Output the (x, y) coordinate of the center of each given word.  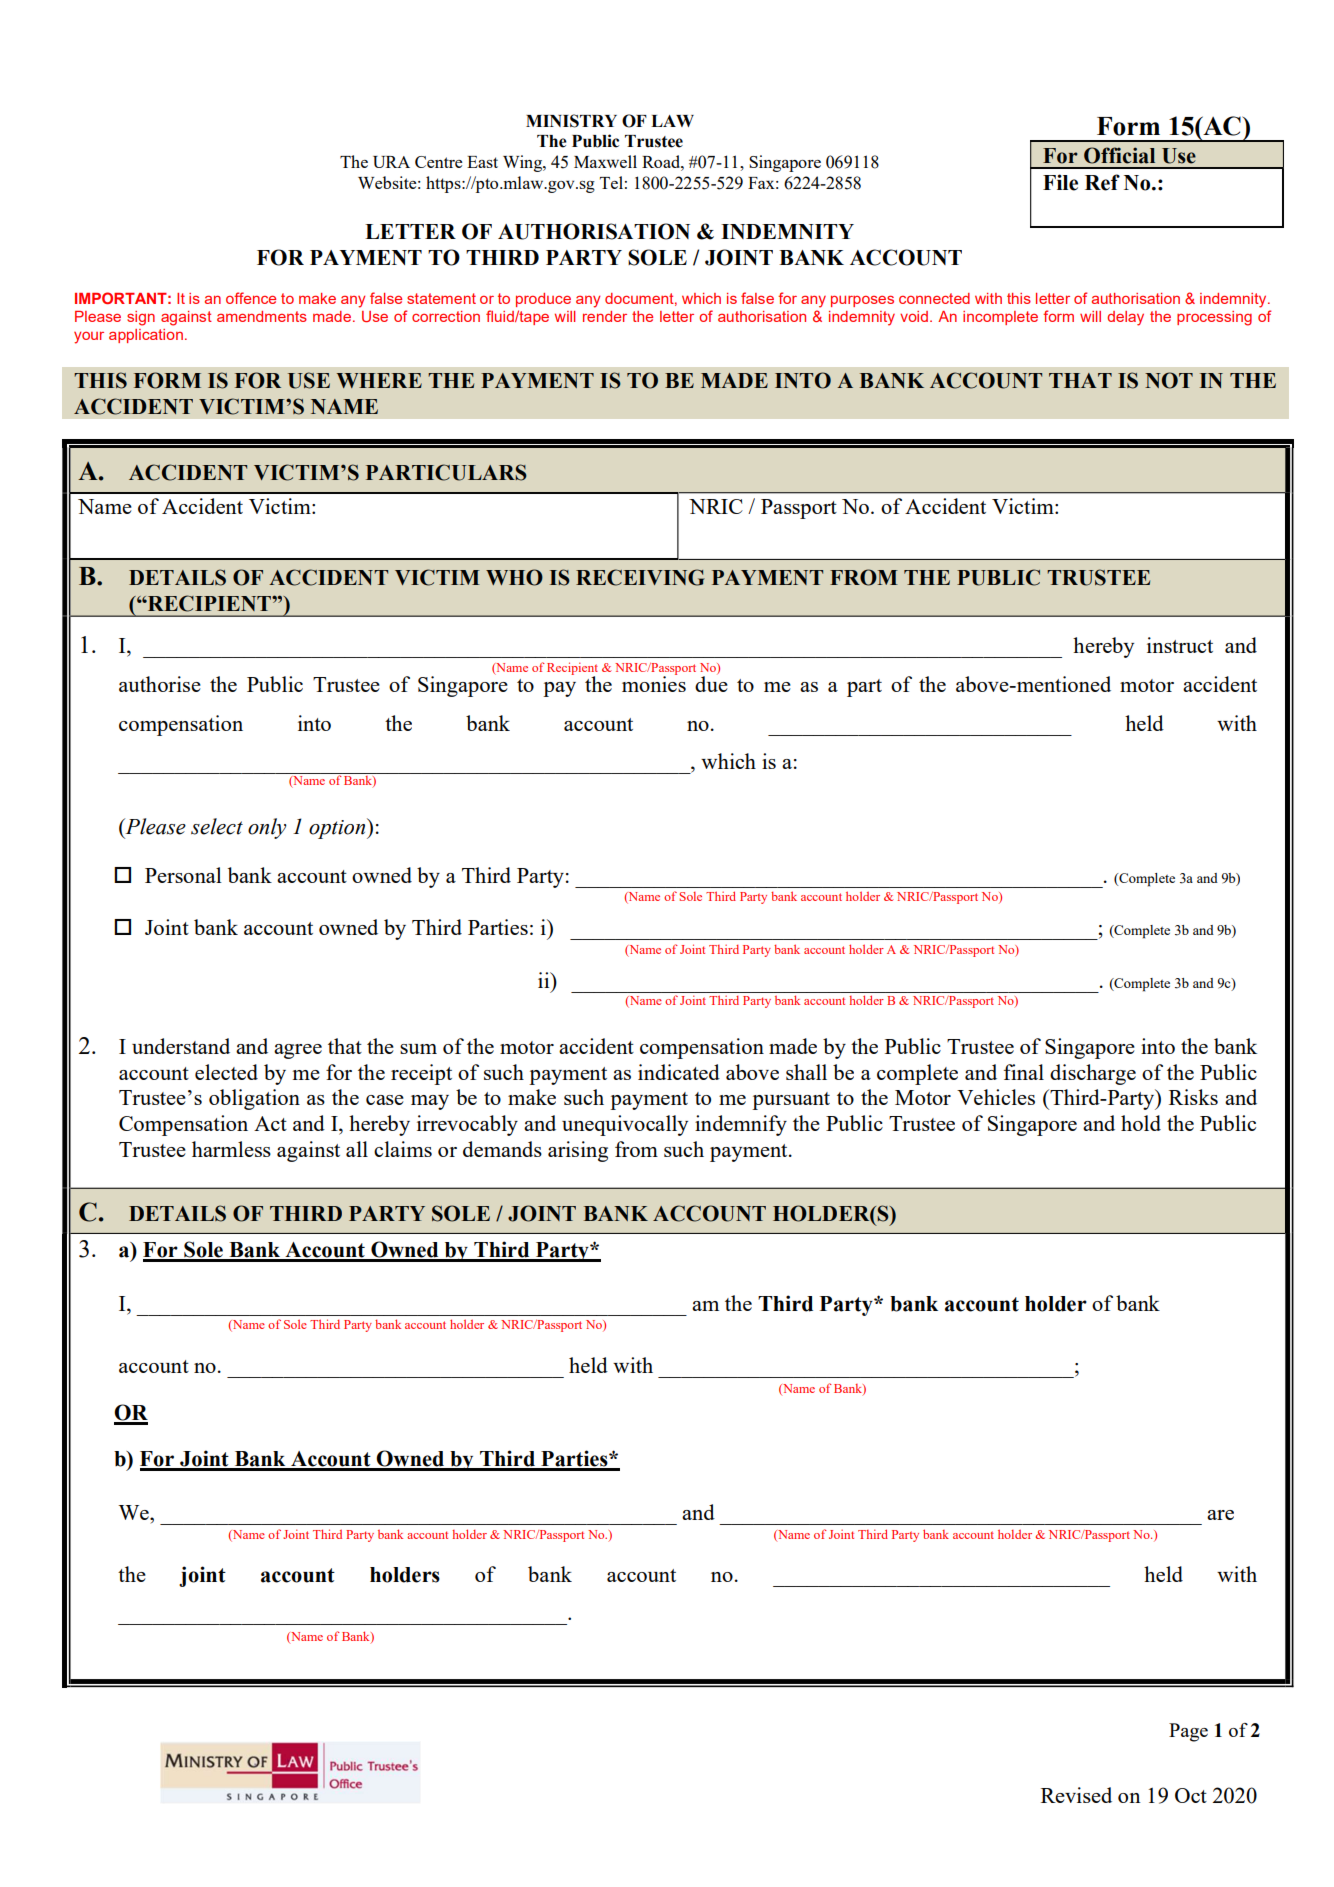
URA (391, 162)
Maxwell (605, 161)
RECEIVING (640, 577)
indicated (679, 1072)
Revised (1076, 1795)
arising (578, 1151)
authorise (160, 684)
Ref (1102, 182)
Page (1188, 1732)
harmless (231, 1149)
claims (403, 1149)
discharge (1093, 1074)
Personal (183, 875)
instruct (1180, 645)
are (1220, 1515)
